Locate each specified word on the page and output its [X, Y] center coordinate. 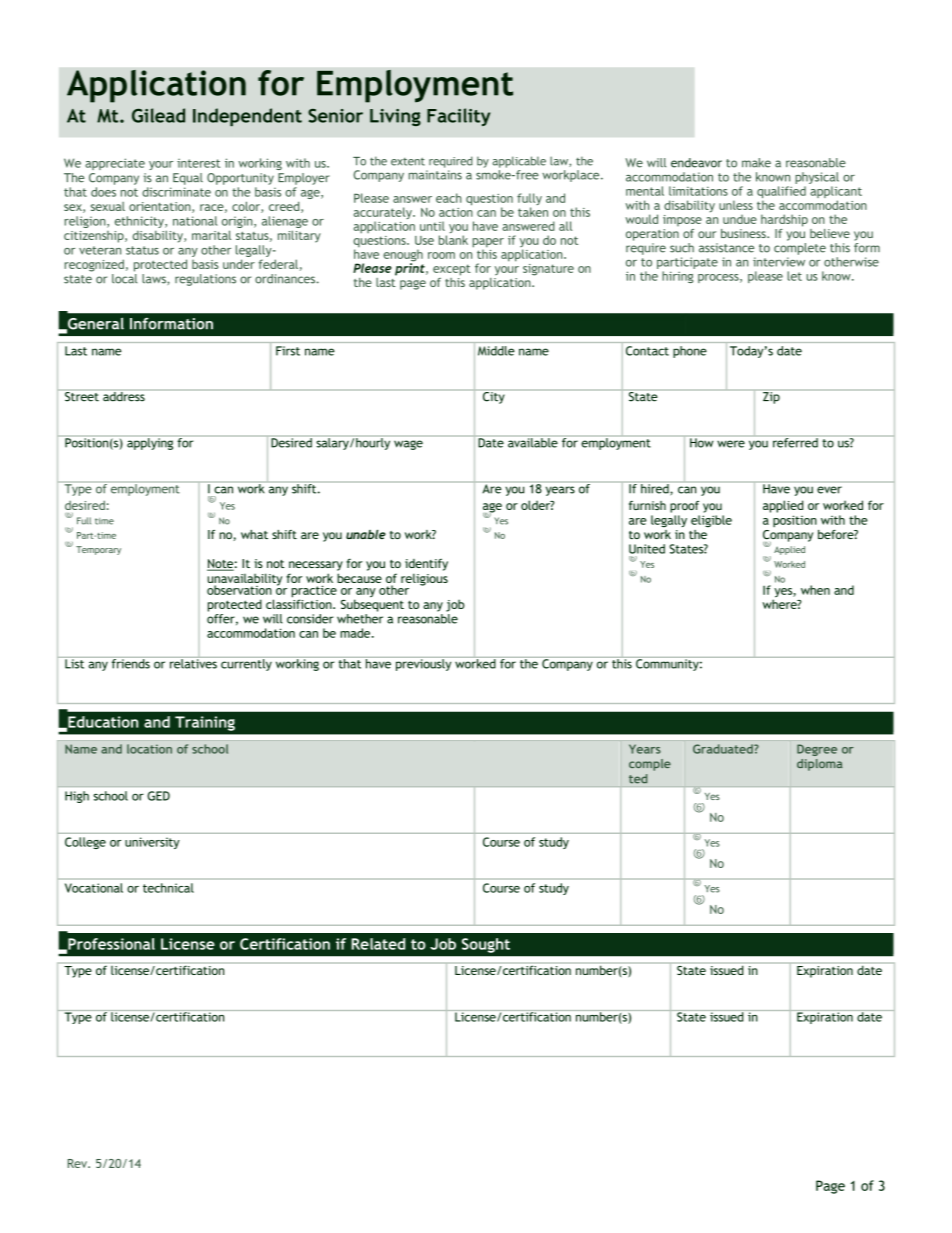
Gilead [158, 115]
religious [424, 579]
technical [168, 888]
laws [155, 279]
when [815, 590]
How [702, 442]
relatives [193, 663]
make [756, 163]
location [149, 749]
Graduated [724, 749]
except [452, 270]
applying [150, 443]
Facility [458, 117]
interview [779, 262]
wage [408, 445]
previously [423, 664]
